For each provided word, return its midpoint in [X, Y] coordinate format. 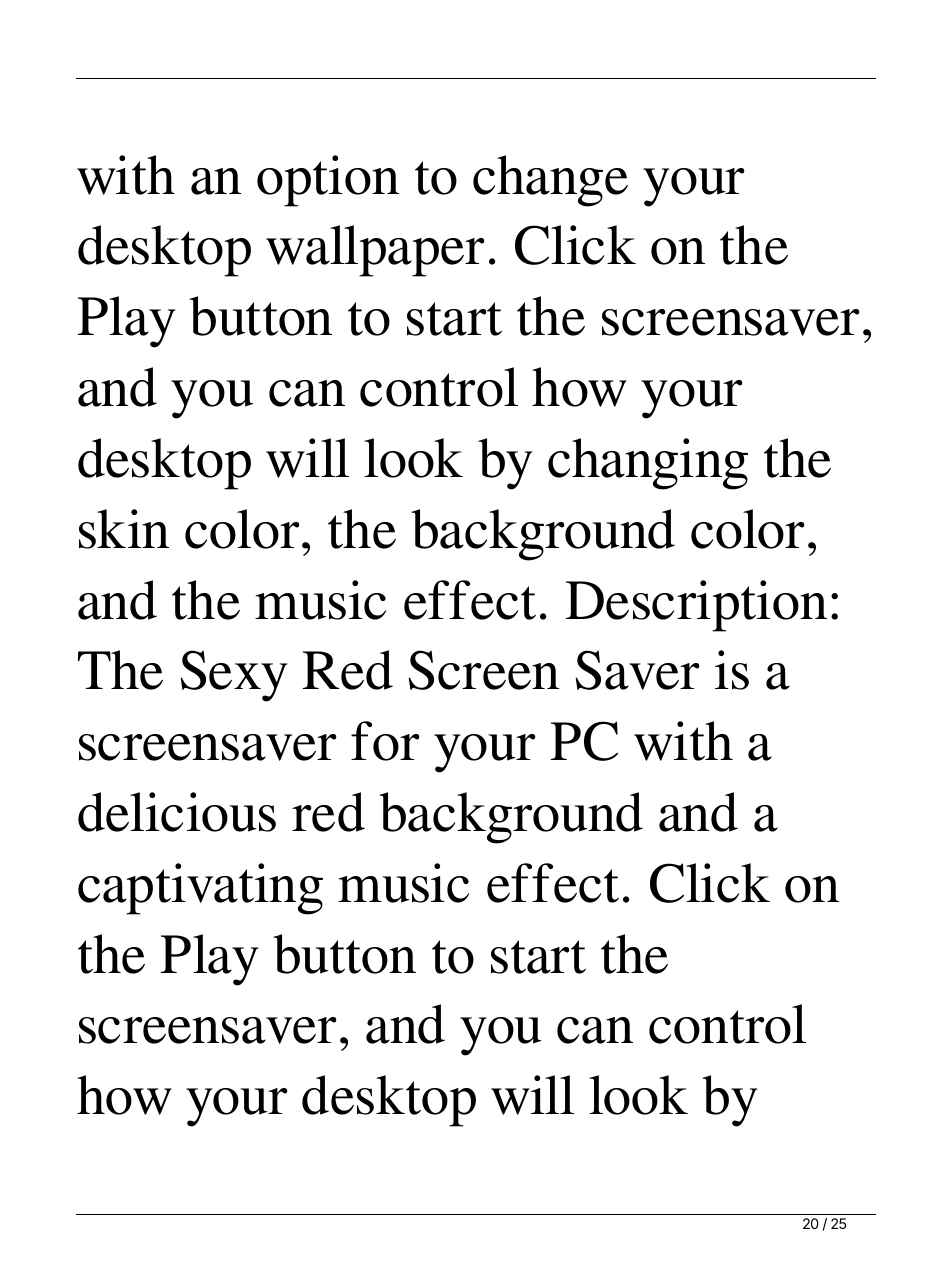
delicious [177, 812]
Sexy [234, 676]
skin [124, 529]
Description [696, 606]
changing [648, 464]
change [550, 181]
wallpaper [375, 251]
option [328, 181]
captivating [200, 889]
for [385, 741]
